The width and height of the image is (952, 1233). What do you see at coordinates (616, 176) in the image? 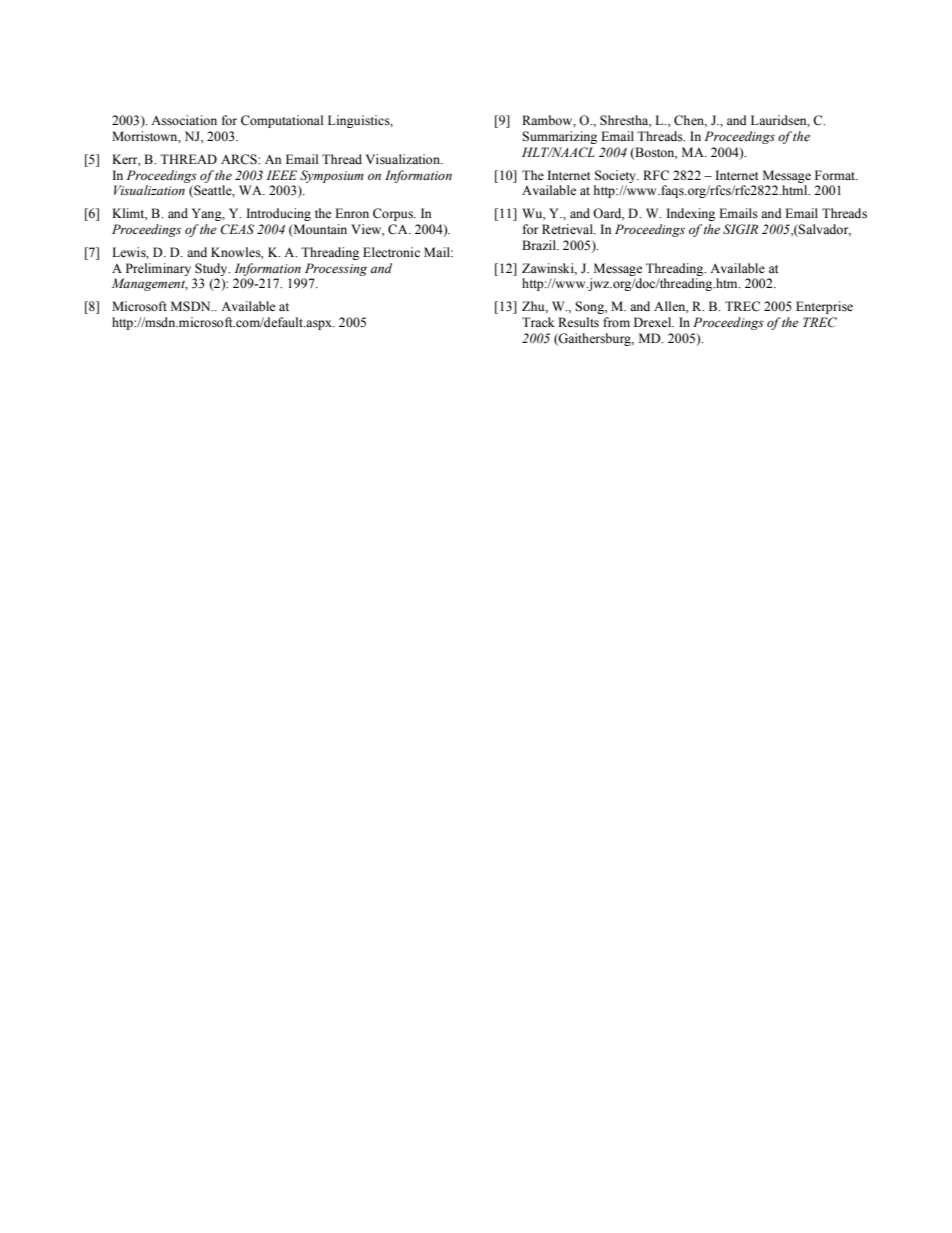
I see `Society` at bounding box center [616, 176].
